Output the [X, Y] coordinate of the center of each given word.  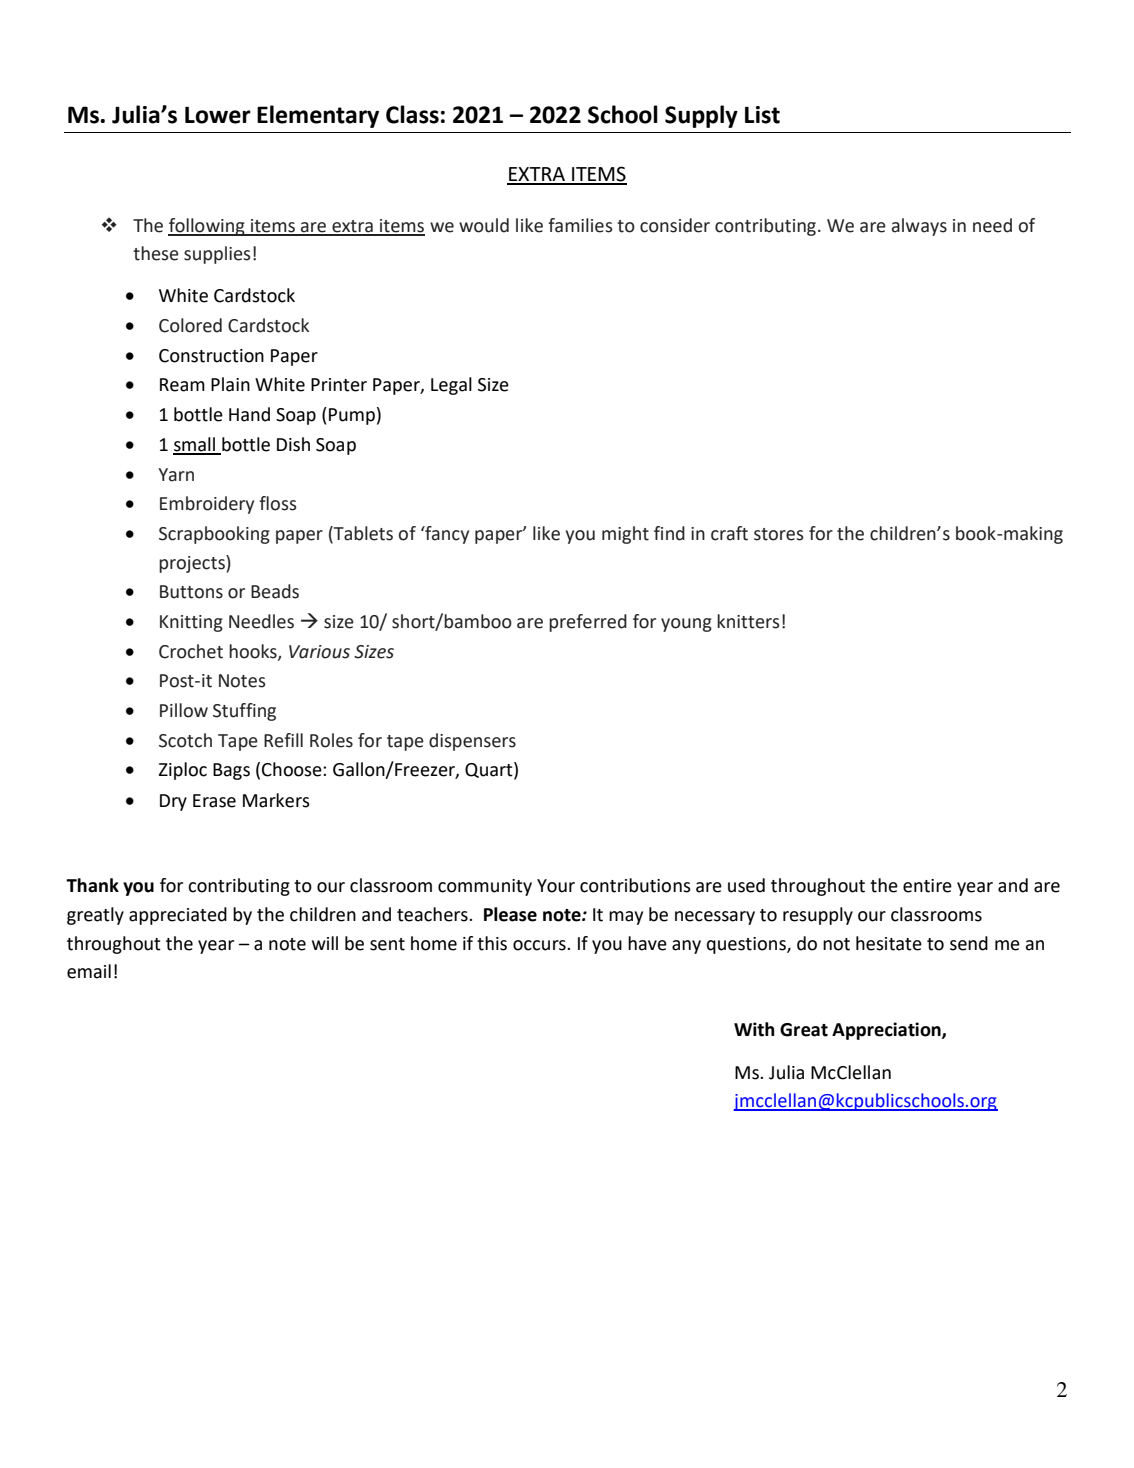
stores [779, 534]
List [762, 115]
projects [193, 564]
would [484, 225]
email [89, 971]
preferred [588, 623]
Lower [218, 115]
